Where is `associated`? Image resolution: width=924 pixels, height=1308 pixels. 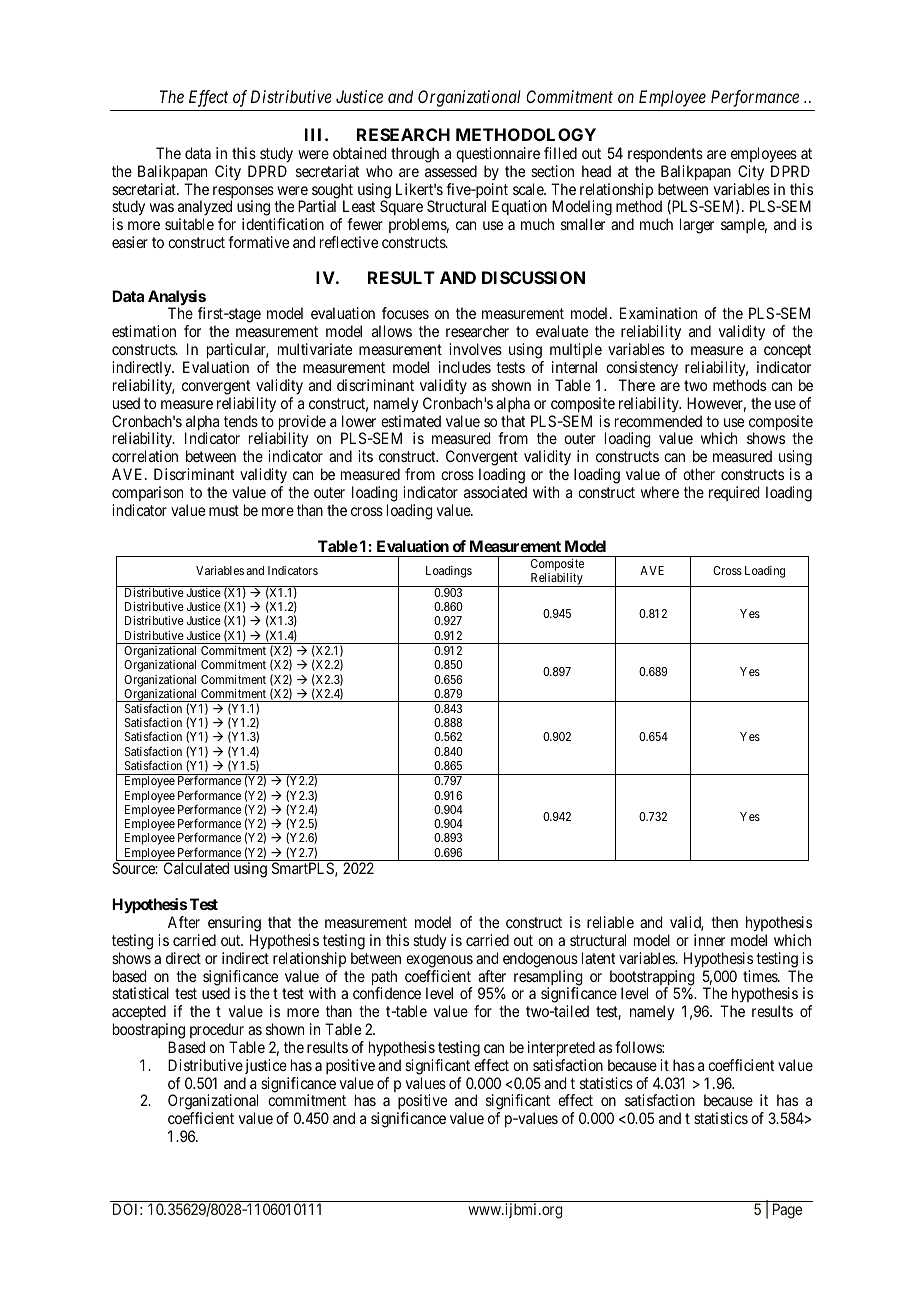
associated is located at coordinates (495, 492).
